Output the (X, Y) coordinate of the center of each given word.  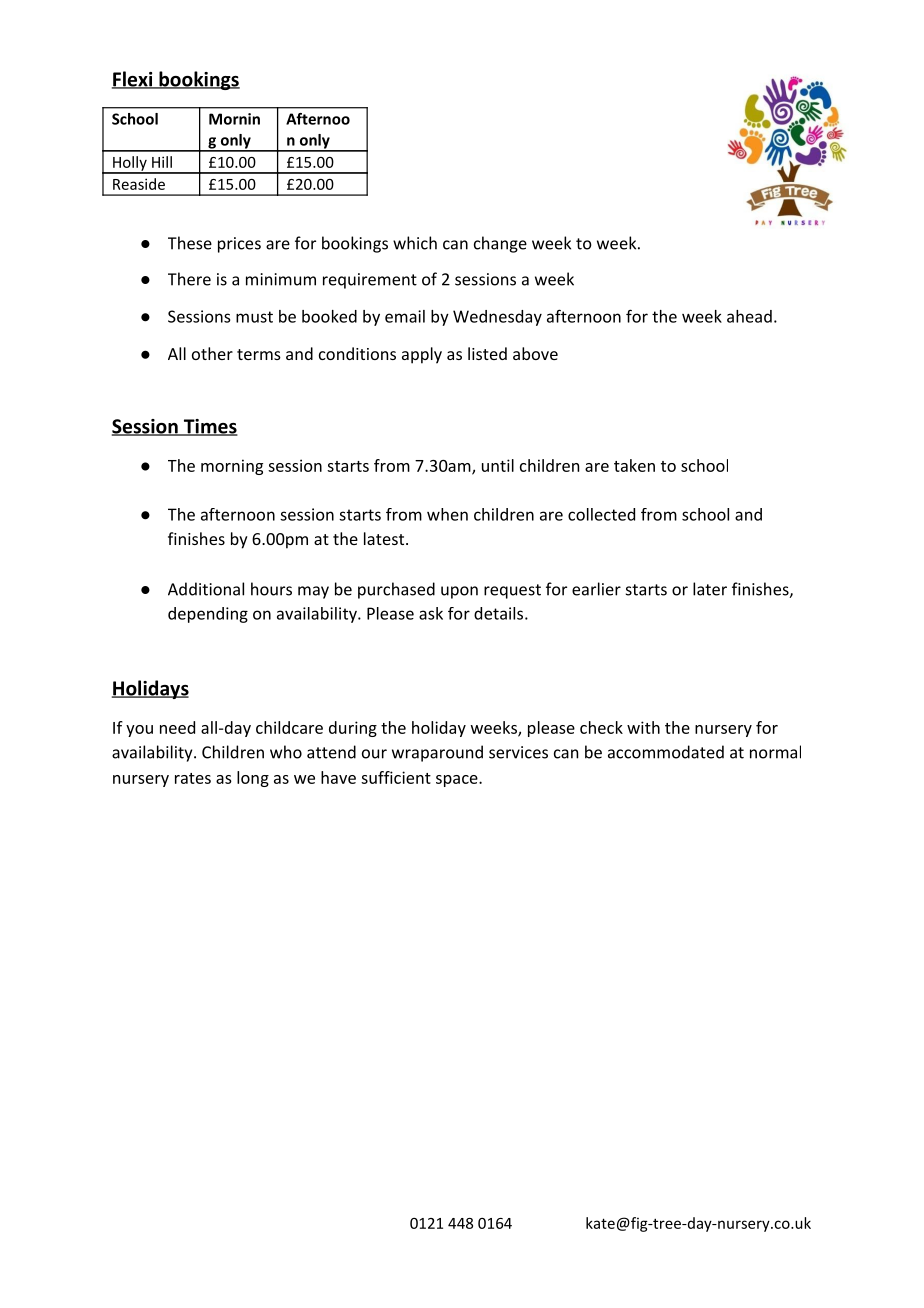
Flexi (133, 80)
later (710, 589)
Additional (206, 589)
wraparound (437, 753)
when (447, 514)
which (415, 243)
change (500, 244)
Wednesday (497, 318)
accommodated (666, 752)
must (254, 317)
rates (193, 778)
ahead (749, 316)
